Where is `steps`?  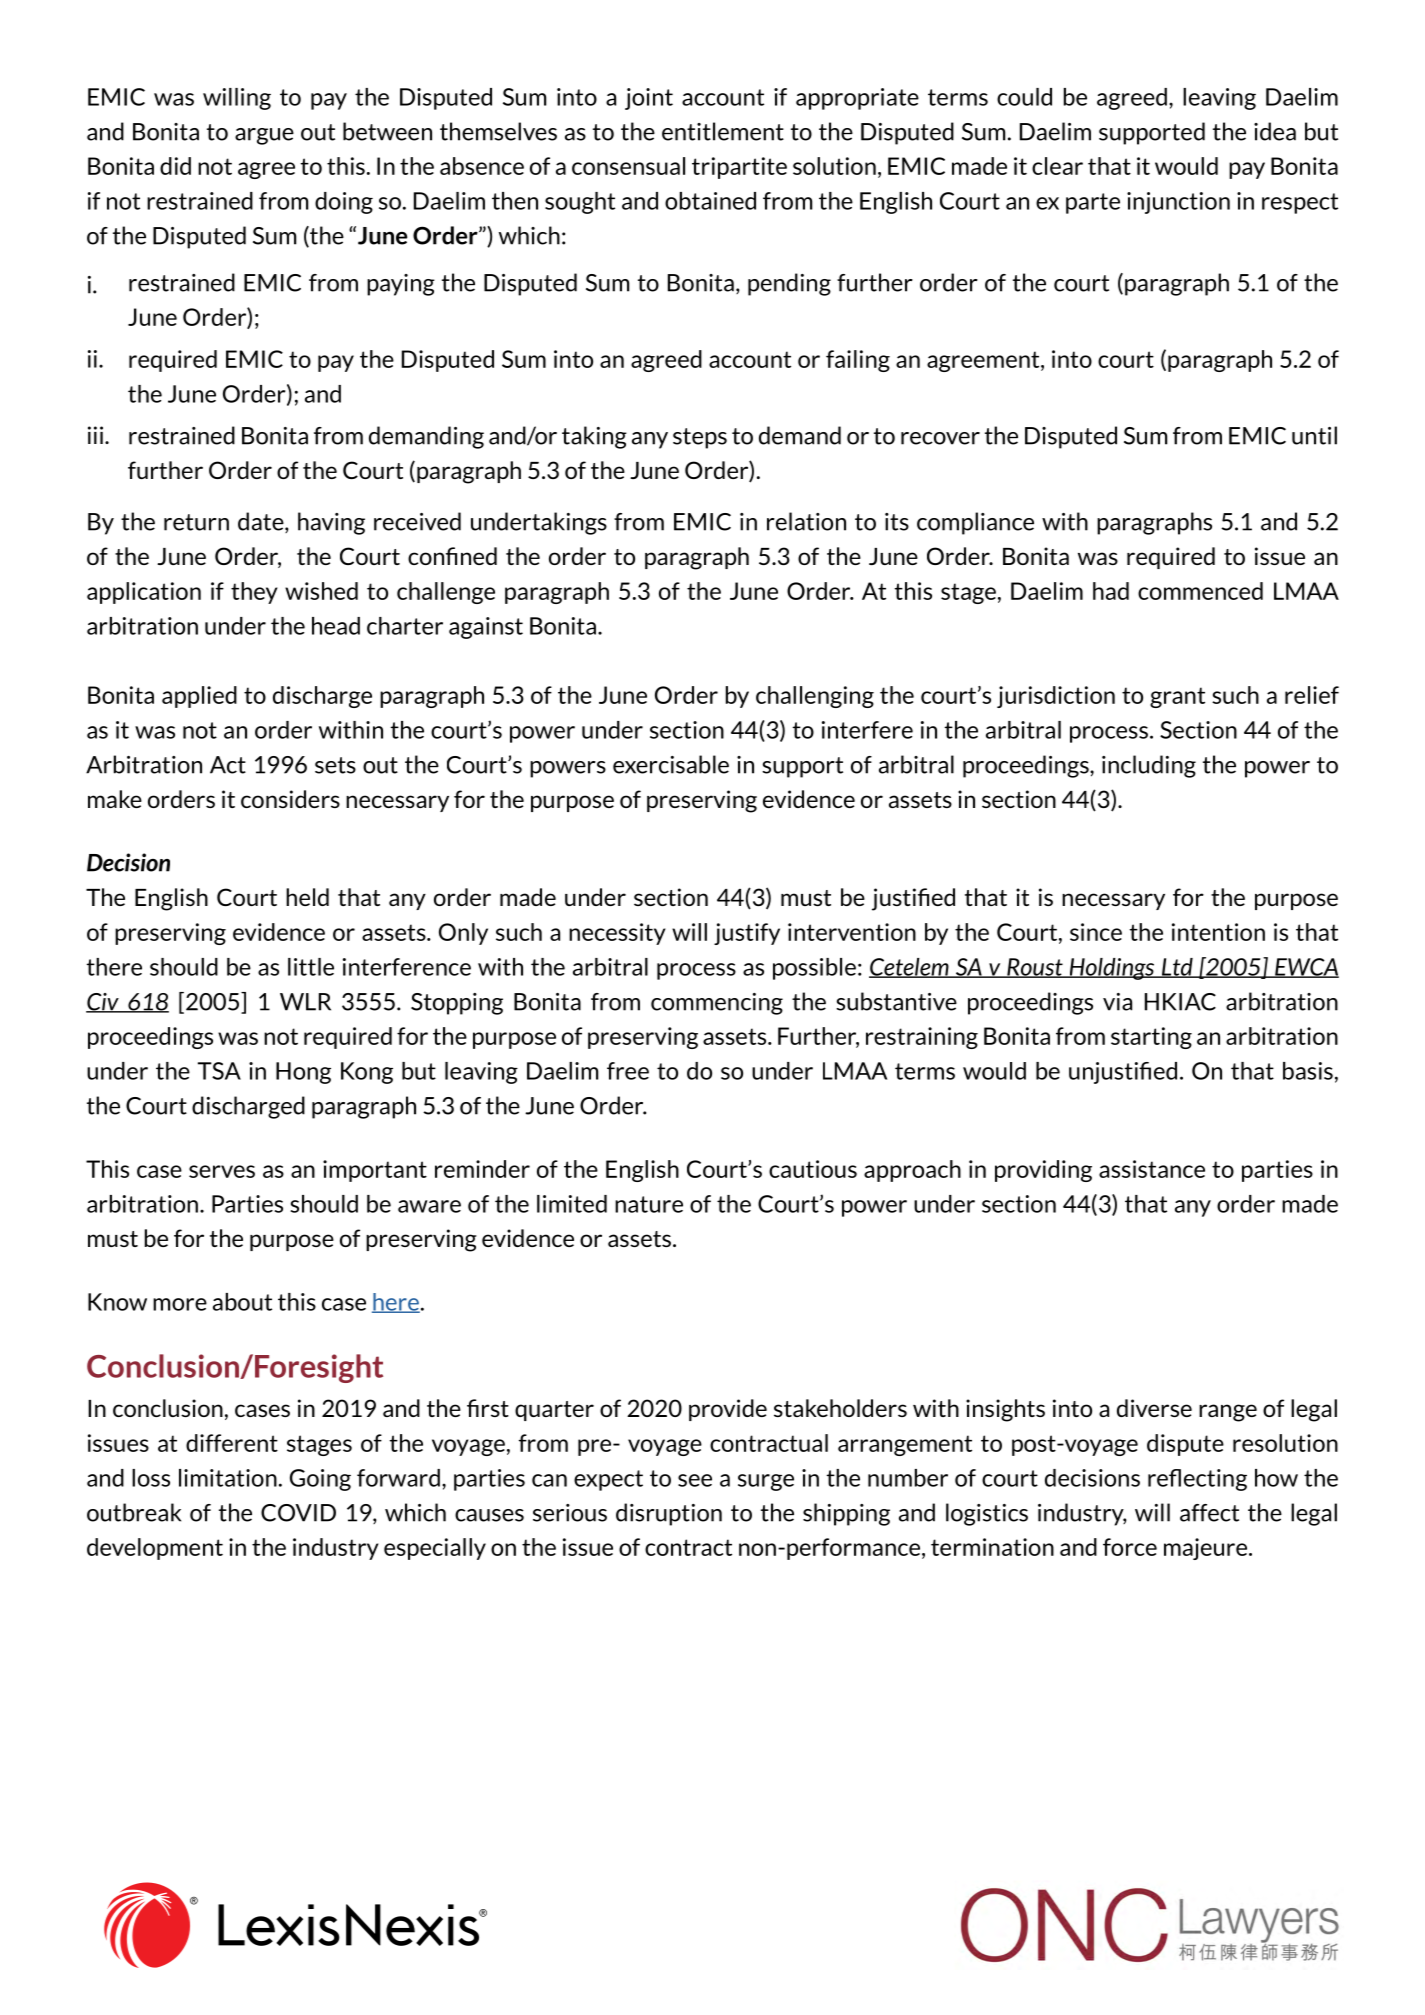
steps is located at coordinates (700, 438).
